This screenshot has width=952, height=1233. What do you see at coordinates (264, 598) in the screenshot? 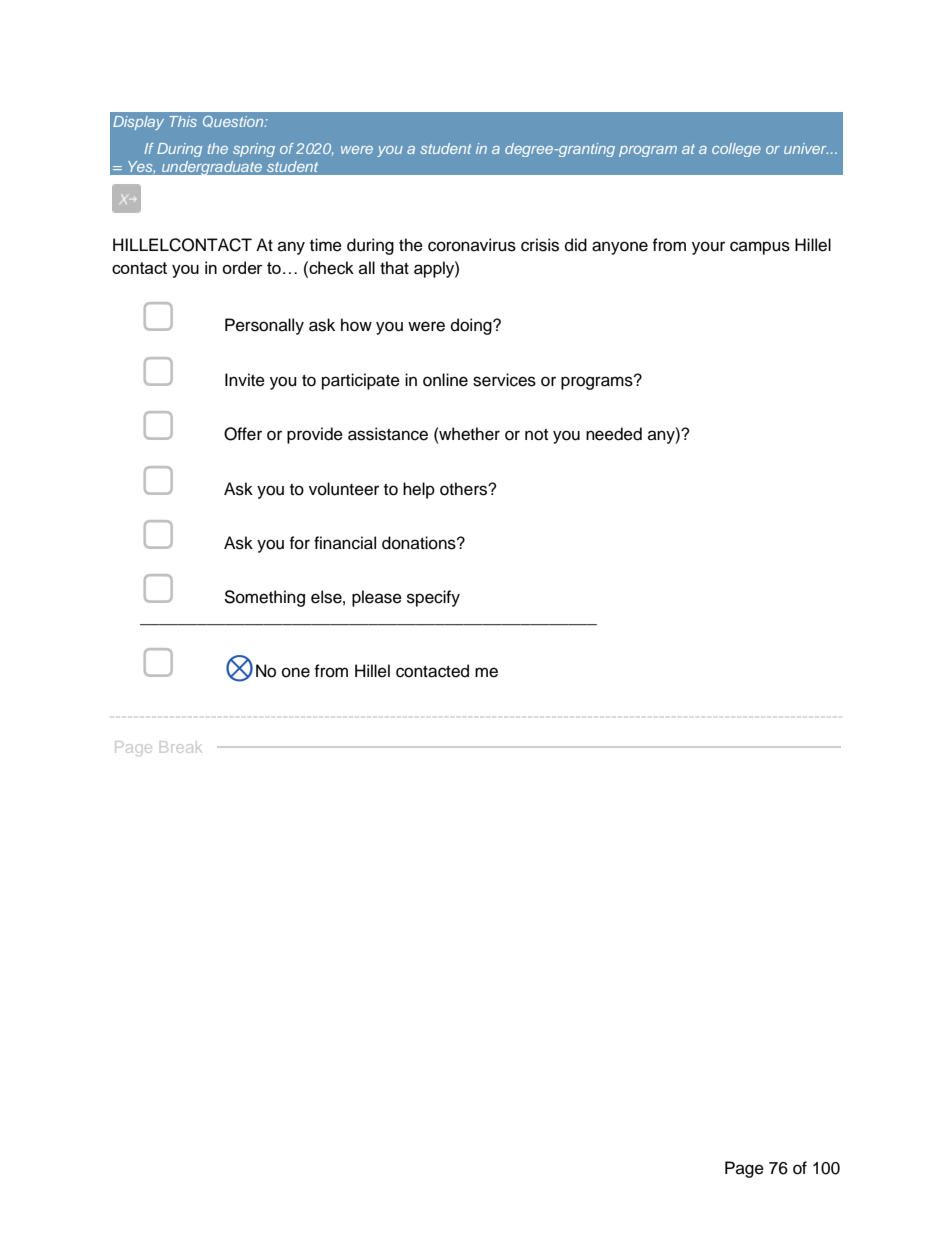
I see `Something` at bounding box center [264, 598].
